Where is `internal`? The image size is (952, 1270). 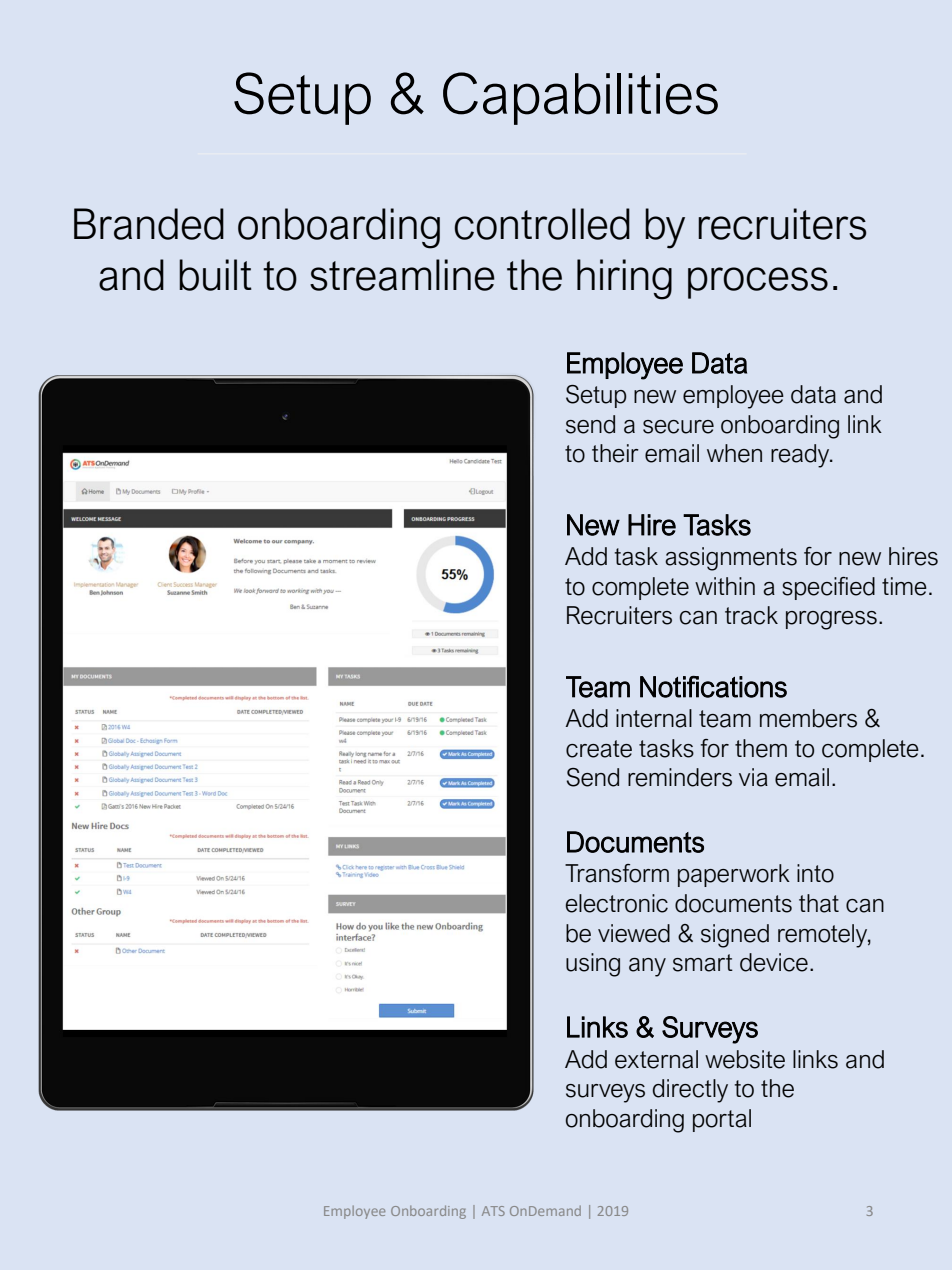 internal is located at coordinates (654, 718).
